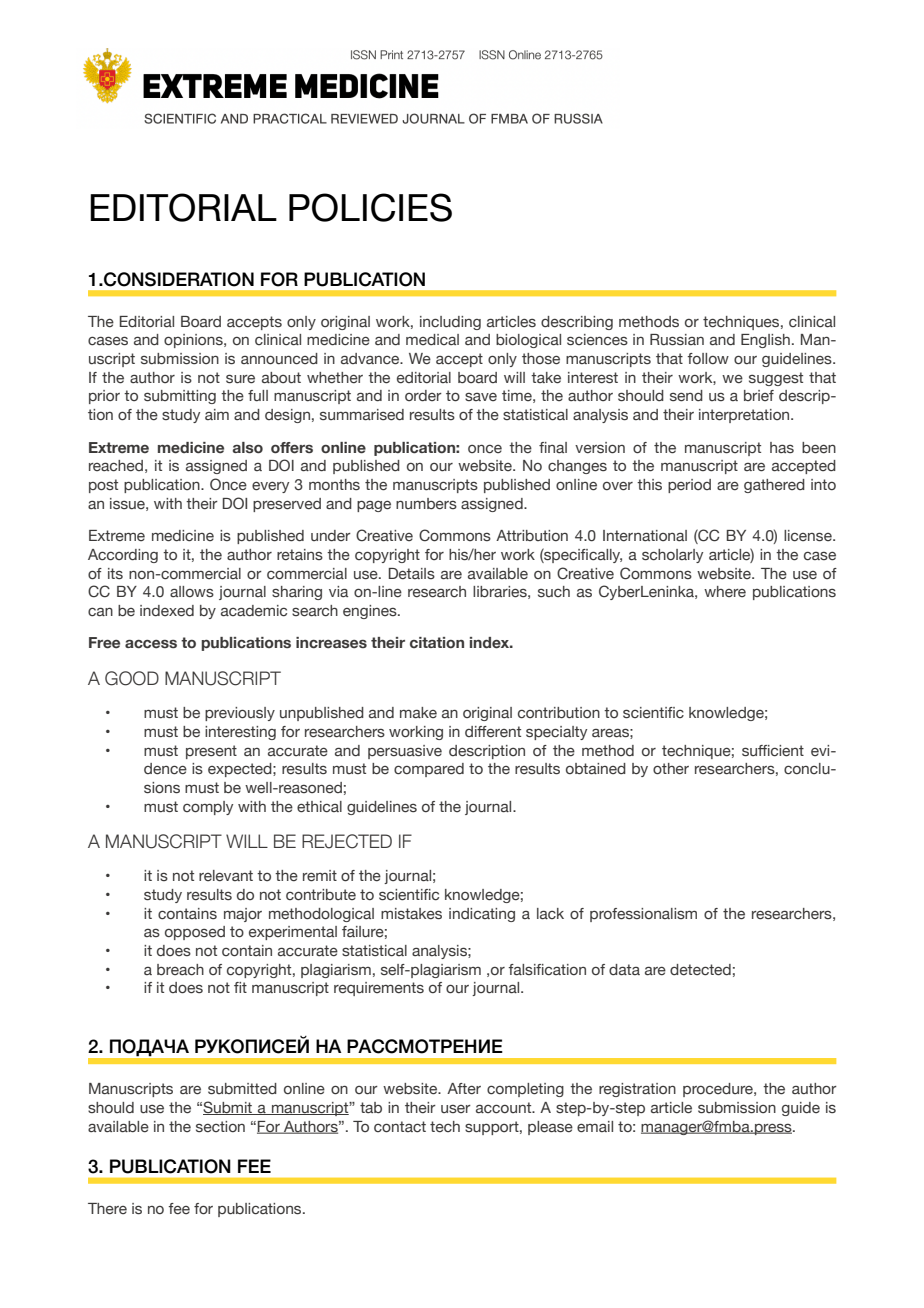  I want to click on other, so click(671, 769).
